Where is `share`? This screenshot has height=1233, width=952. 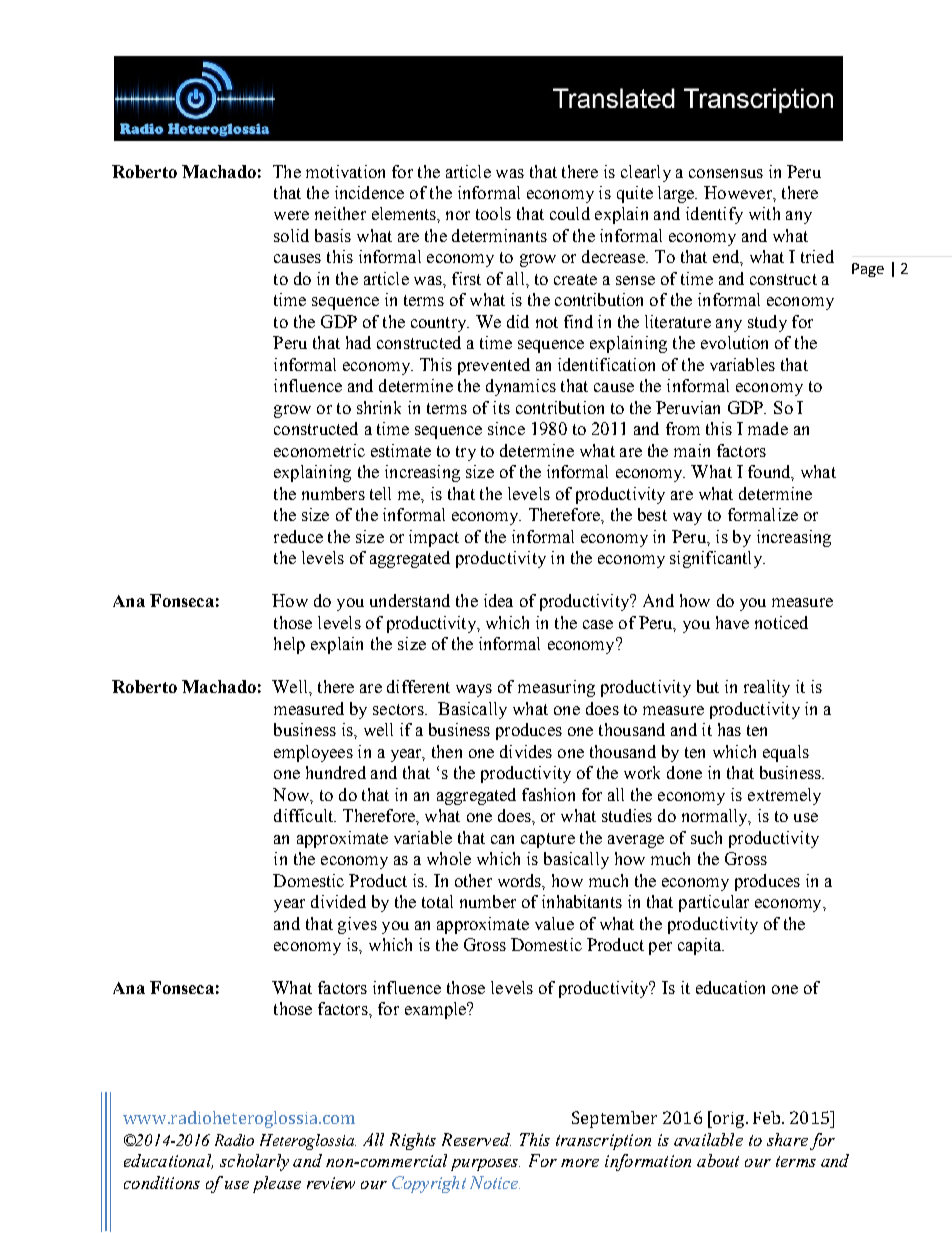 share is located at coordinates (787, 1139).
